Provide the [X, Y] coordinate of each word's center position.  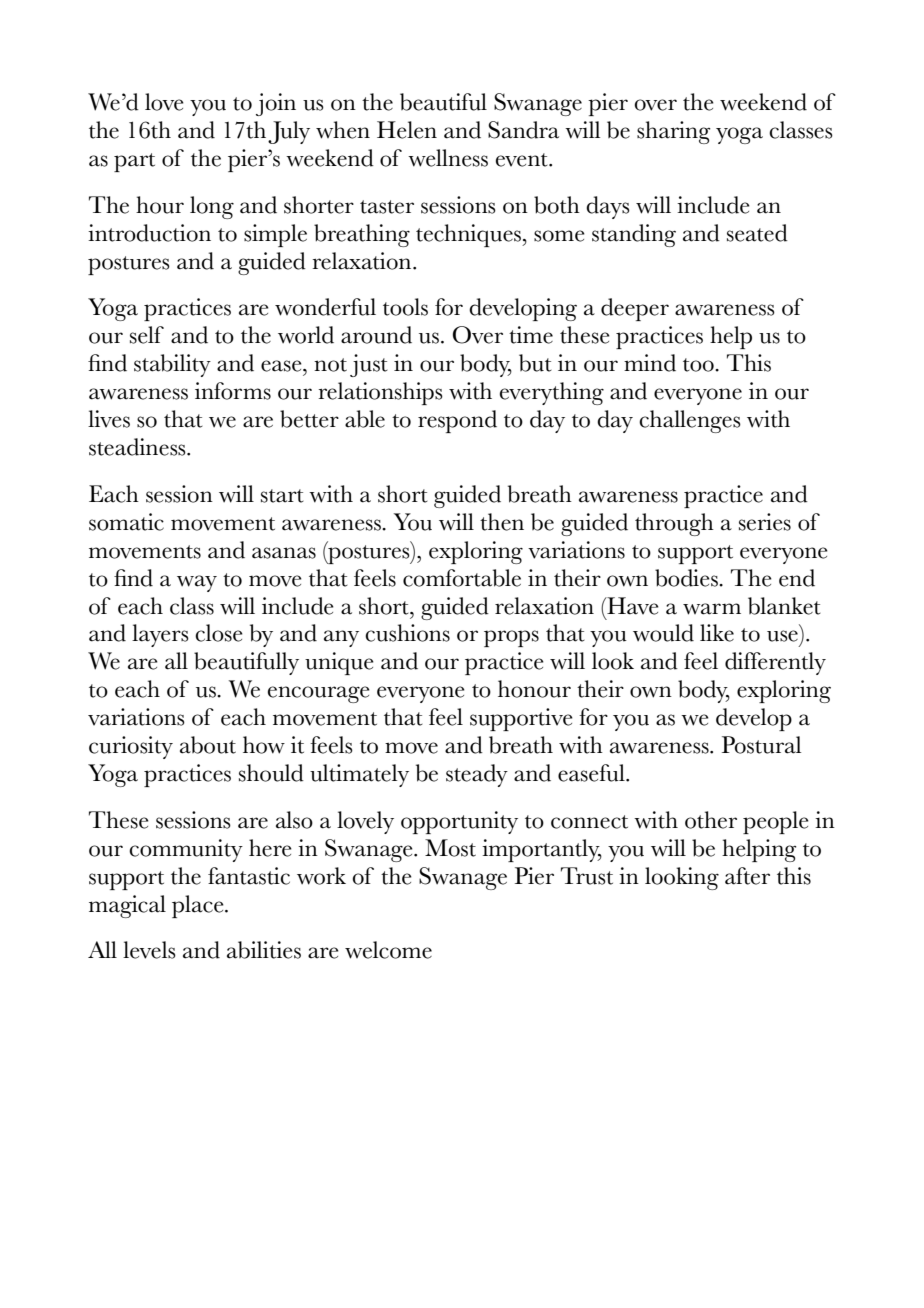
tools [405, 307]
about [208, 745]
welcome [388, 950]
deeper [635, 309]
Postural [761, 745]
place [199, 906]
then [502, 522]
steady [477, 775]
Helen [407, 130]
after [747, 876]
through [674, 524]
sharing [673, 132]
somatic [126, 522]
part [134, 162]
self [147, 335]
